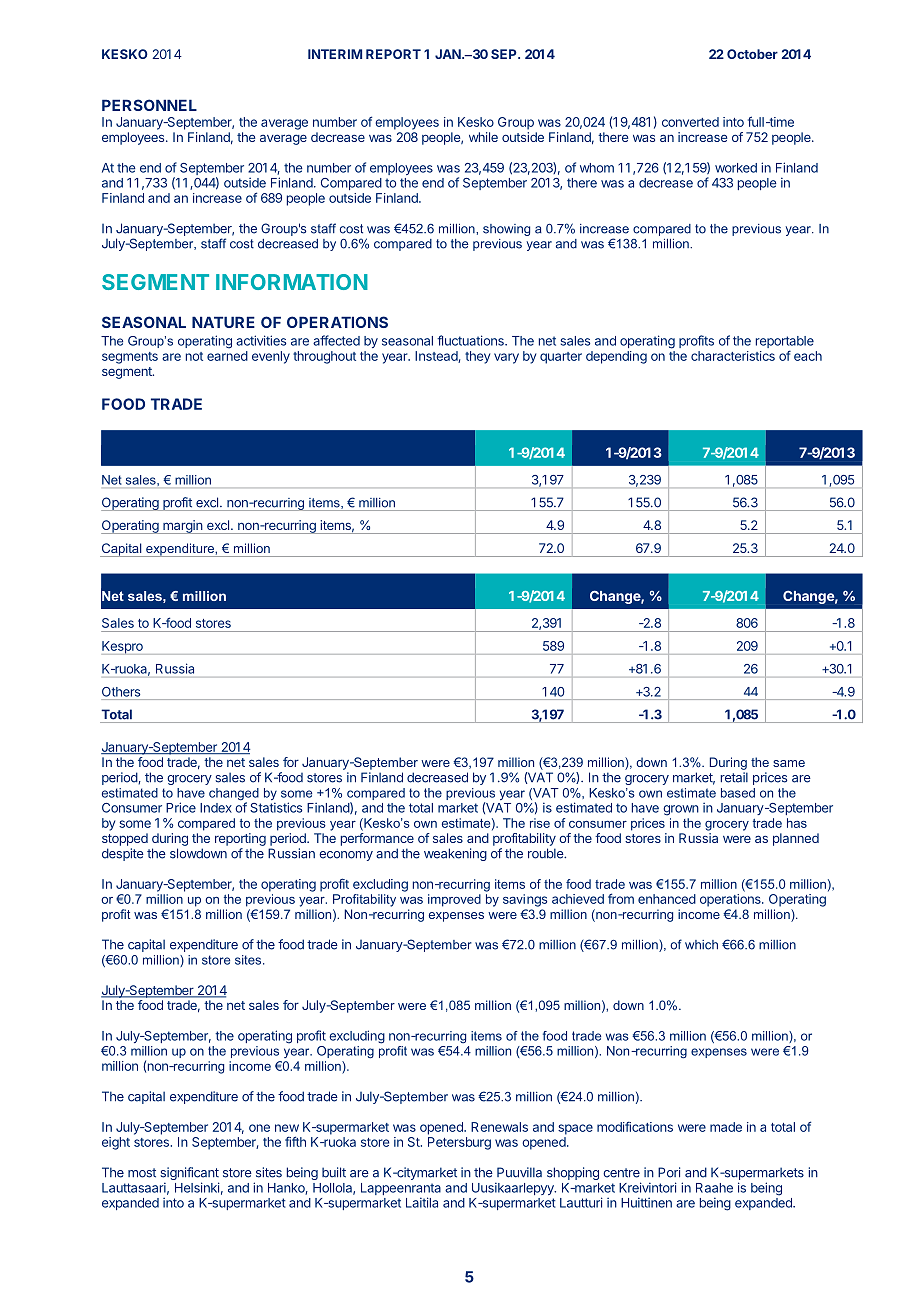 The image size is (924, 1308). Describe the element at coordinates (149, 105) in the page. I see `PERSONNEL` at that location.
